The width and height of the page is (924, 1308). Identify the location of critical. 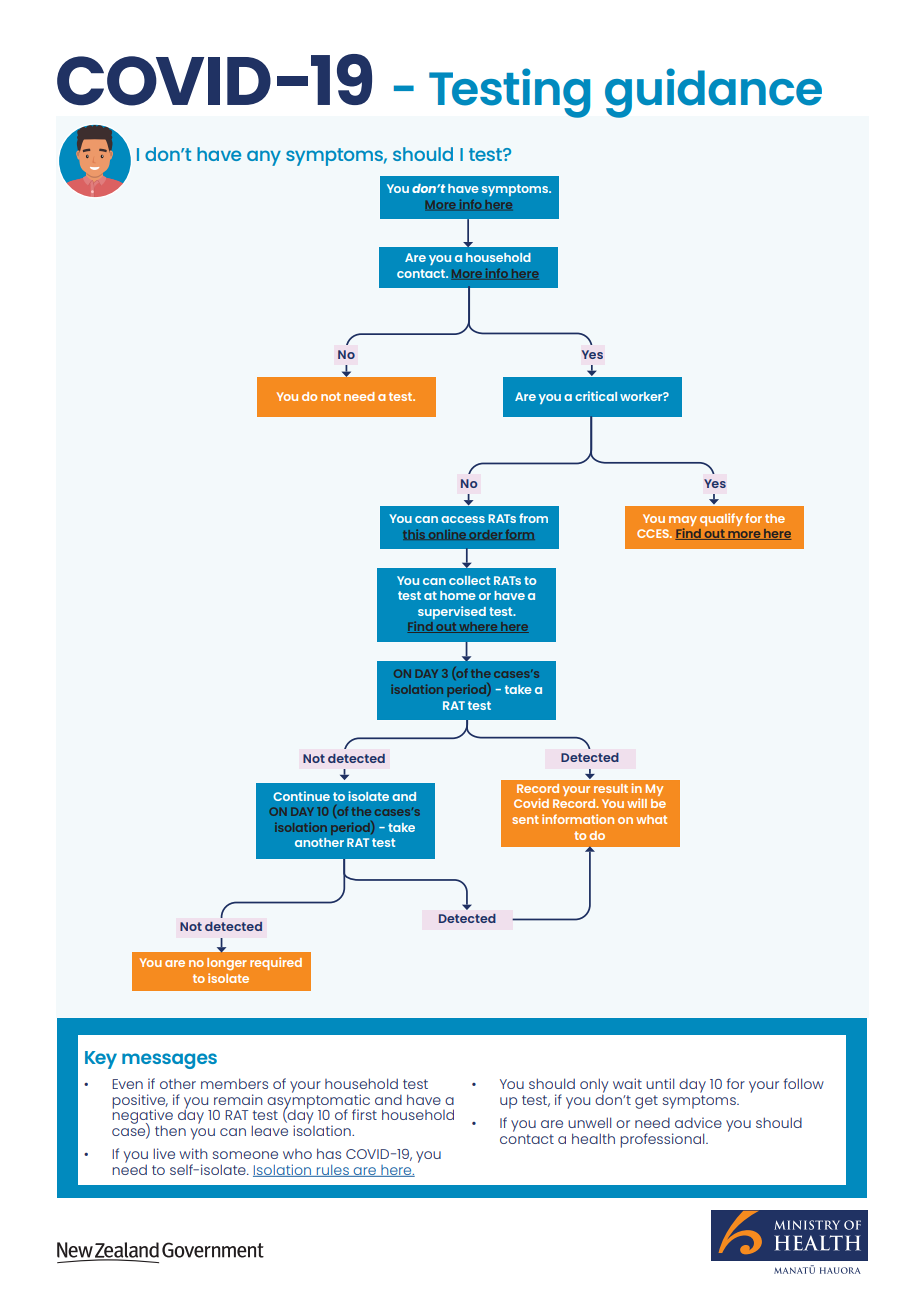
(596, 396).
